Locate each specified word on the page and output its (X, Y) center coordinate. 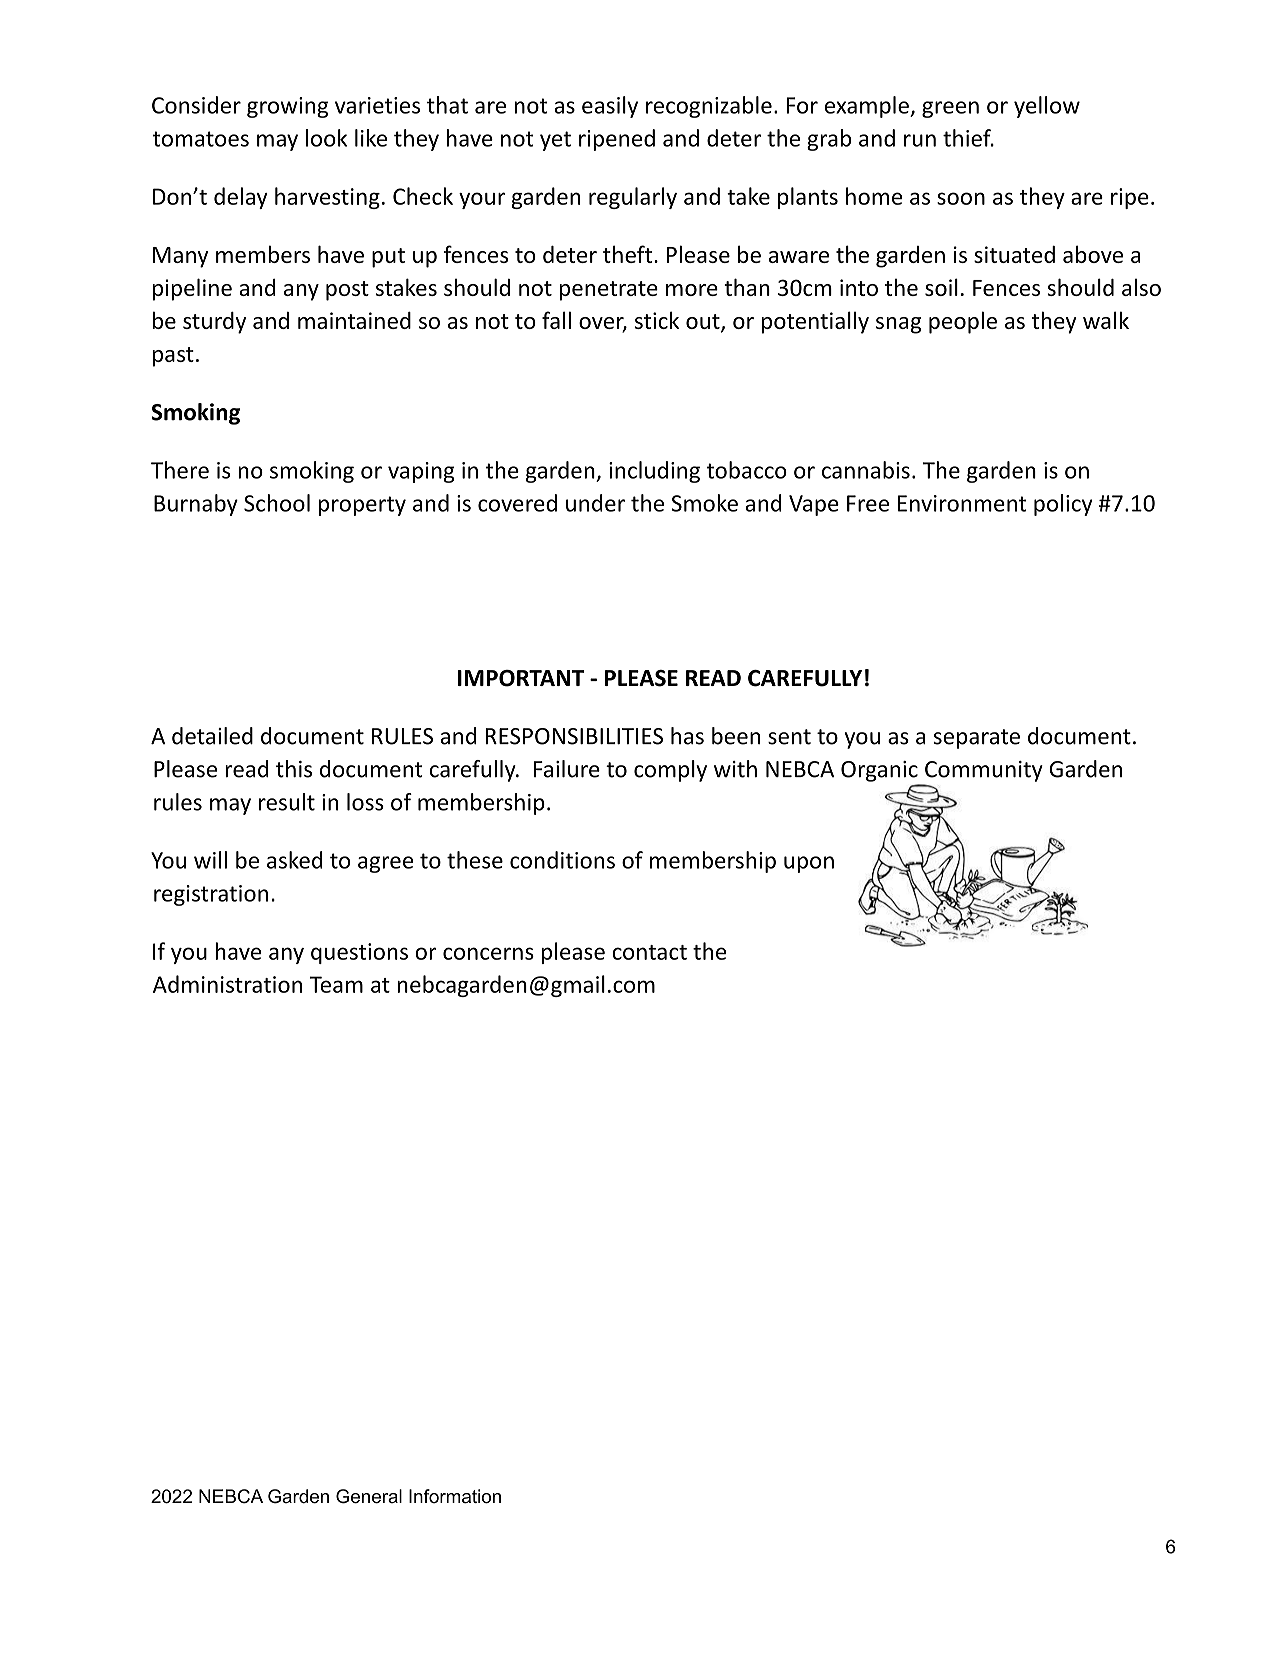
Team (336, 984)
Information (455, 1496)
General (369, 1496)
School (277, 503)
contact (649, 952)
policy (1063, 505)
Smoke (704, 503)
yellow (1047, 107)
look (326, 138)
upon (809, 864)
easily (610, 107)
